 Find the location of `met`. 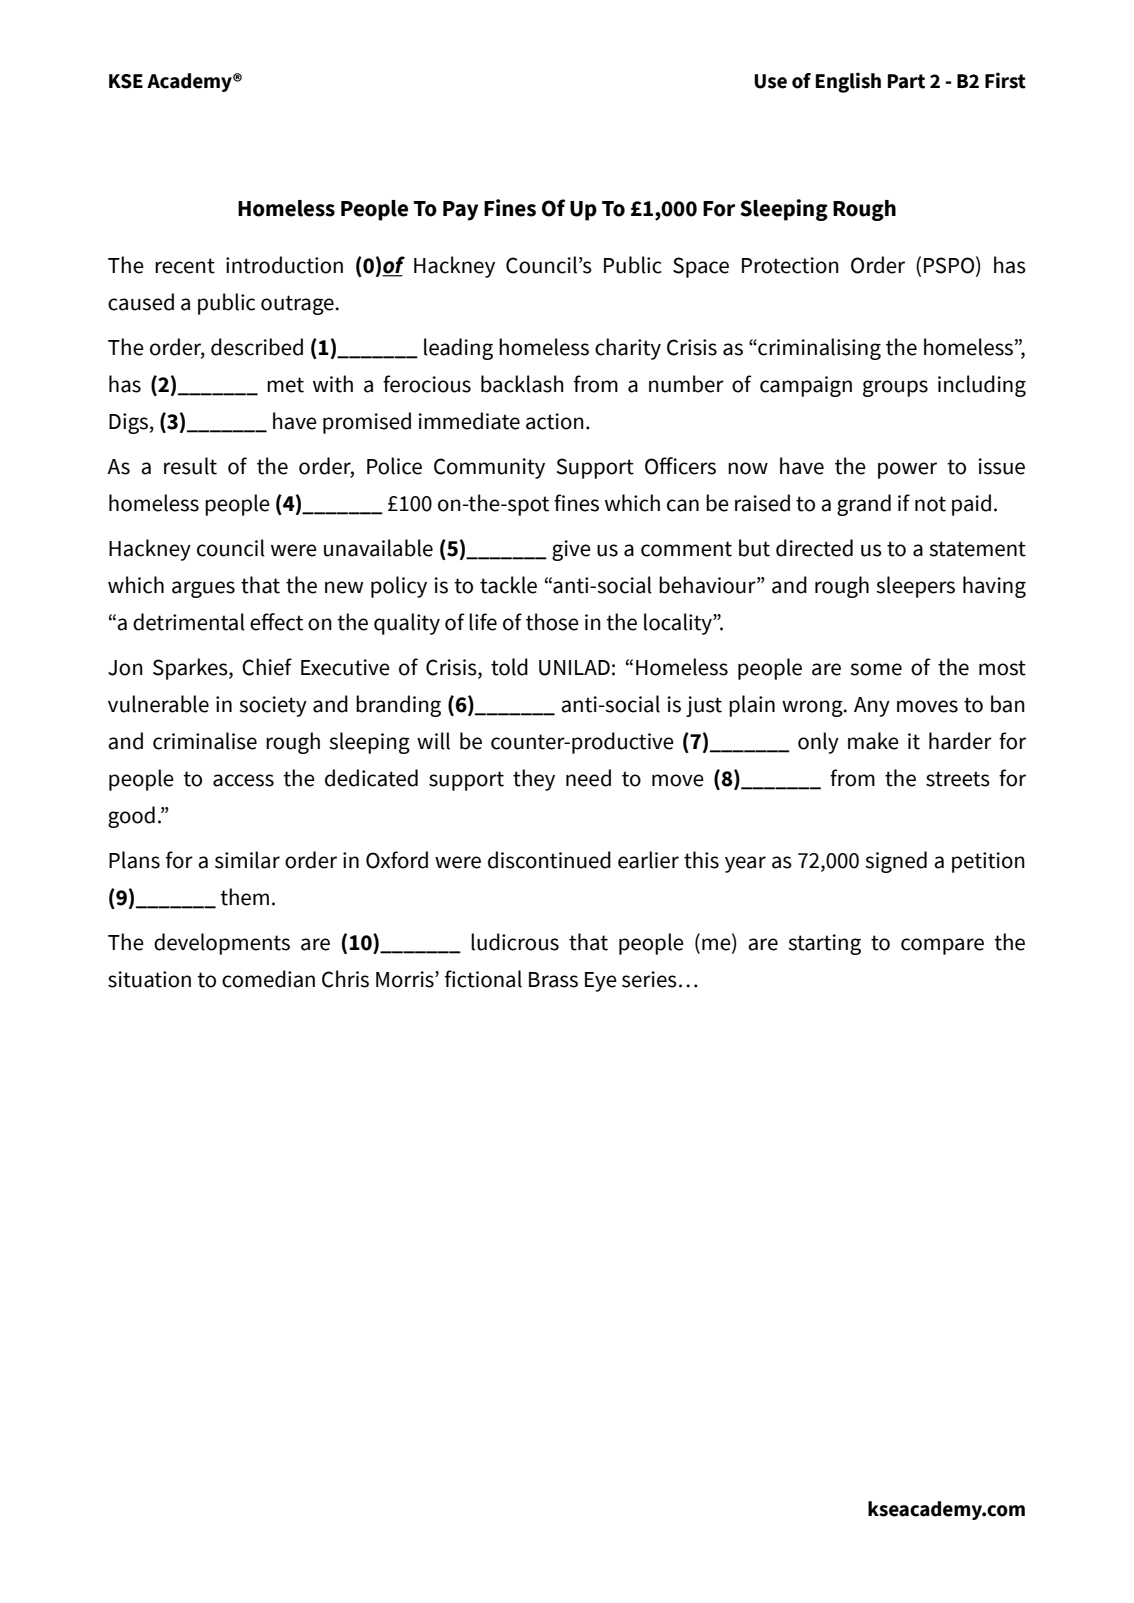

met is located at coordinates (285, 385).
